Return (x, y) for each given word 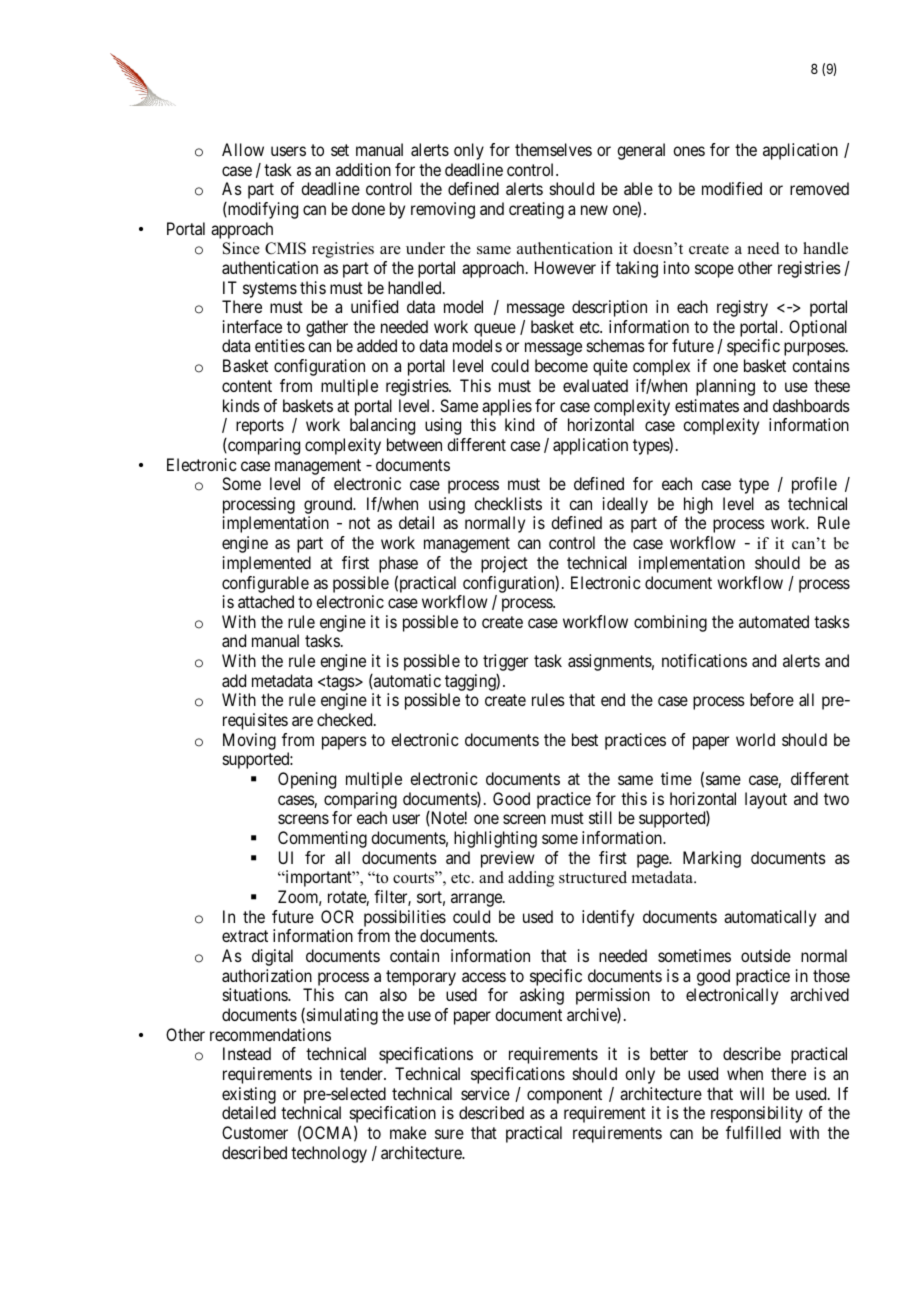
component (564, 1096)
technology (329, 1154)
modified (732, 188)
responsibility (757, 1114)
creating (536, 210)
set (340, 150)
